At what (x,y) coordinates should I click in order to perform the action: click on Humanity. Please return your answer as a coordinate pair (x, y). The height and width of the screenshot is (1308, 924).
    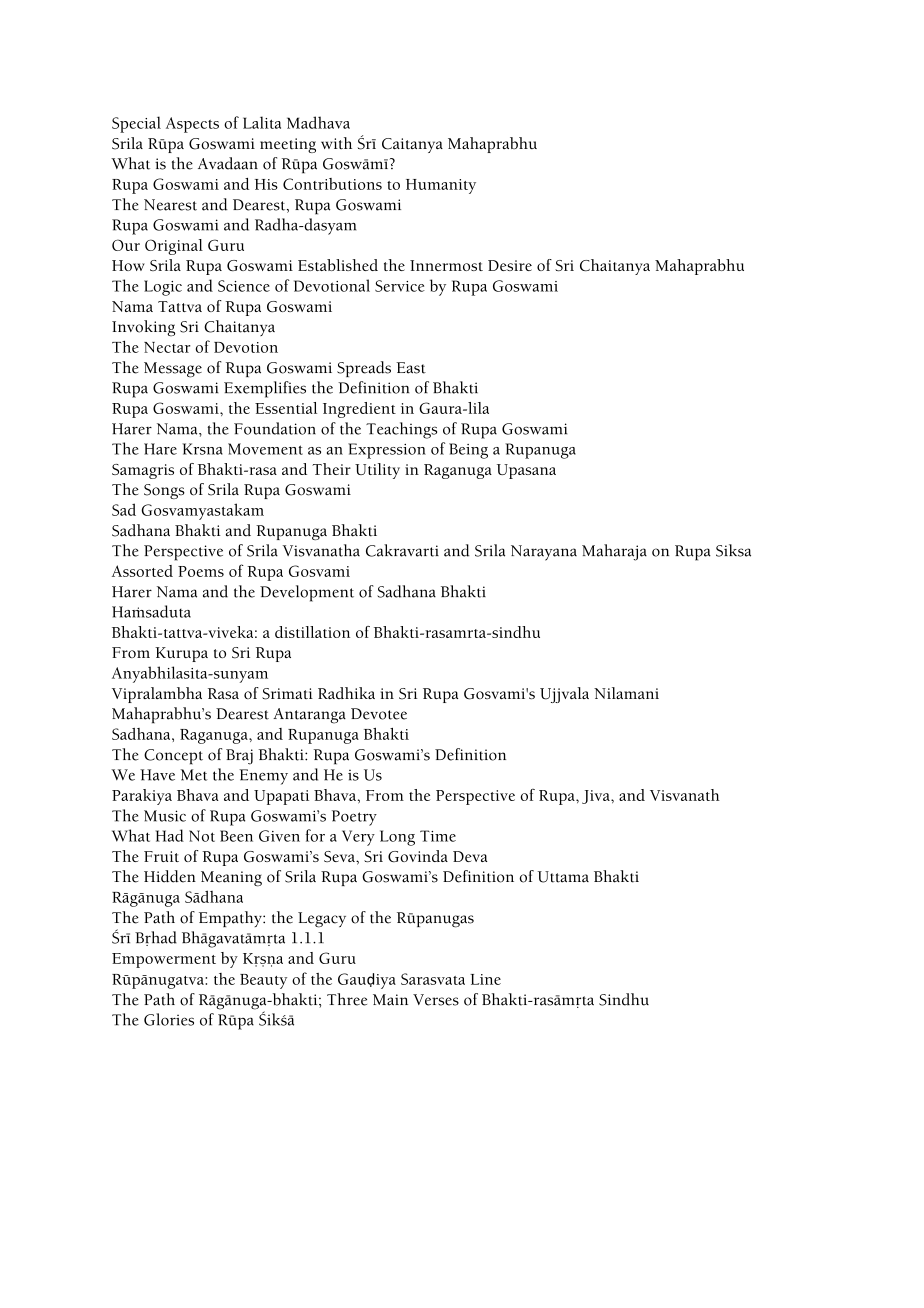
    Looking at the image, I should click on (441, 186).
